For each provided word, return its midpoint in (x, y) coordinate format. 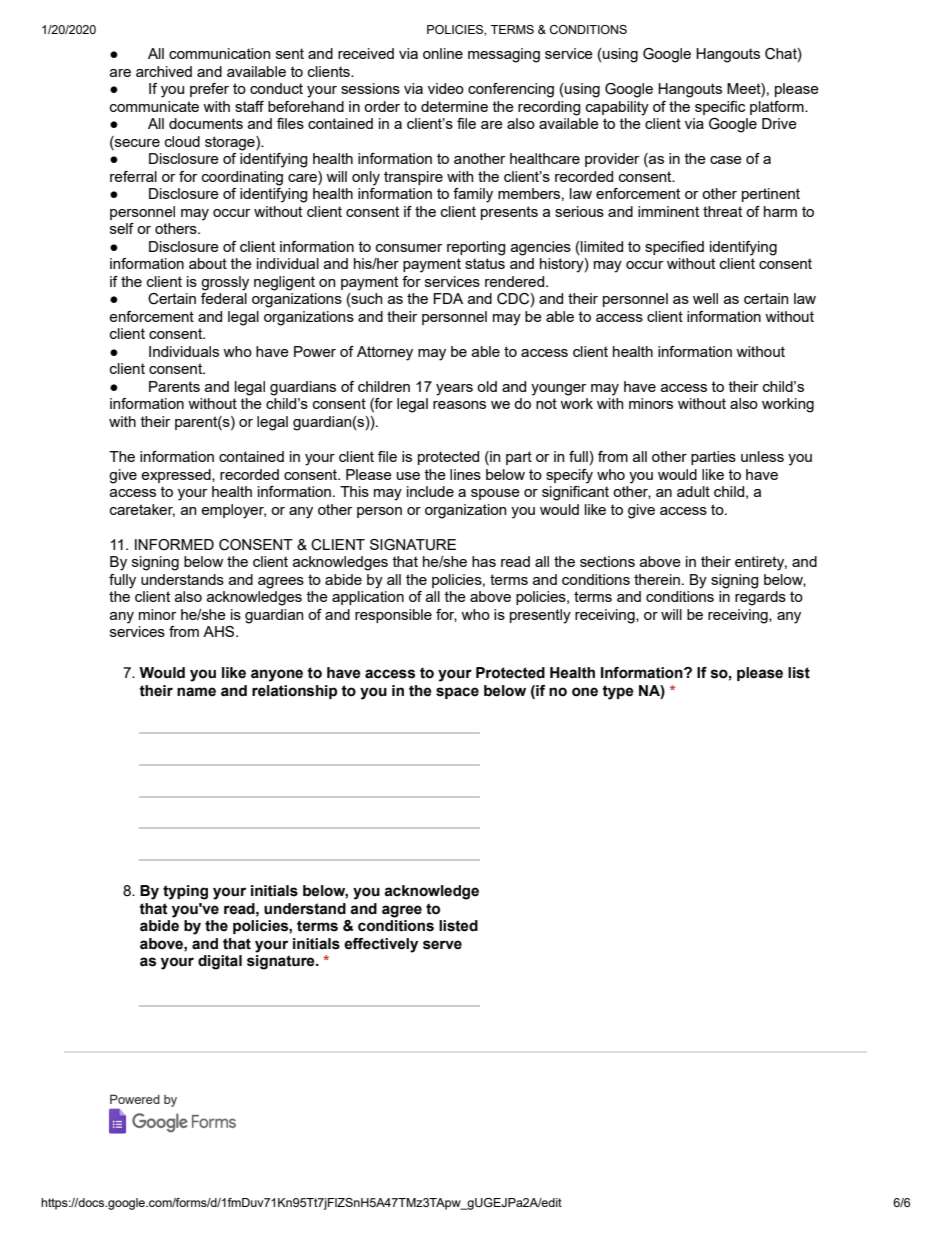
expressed (177, 476)
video (446, 88)
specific (720, 108)
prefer (209, 90)
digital (220, 962)
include (430, 491)
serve (442, 945)
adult (693, 491)
